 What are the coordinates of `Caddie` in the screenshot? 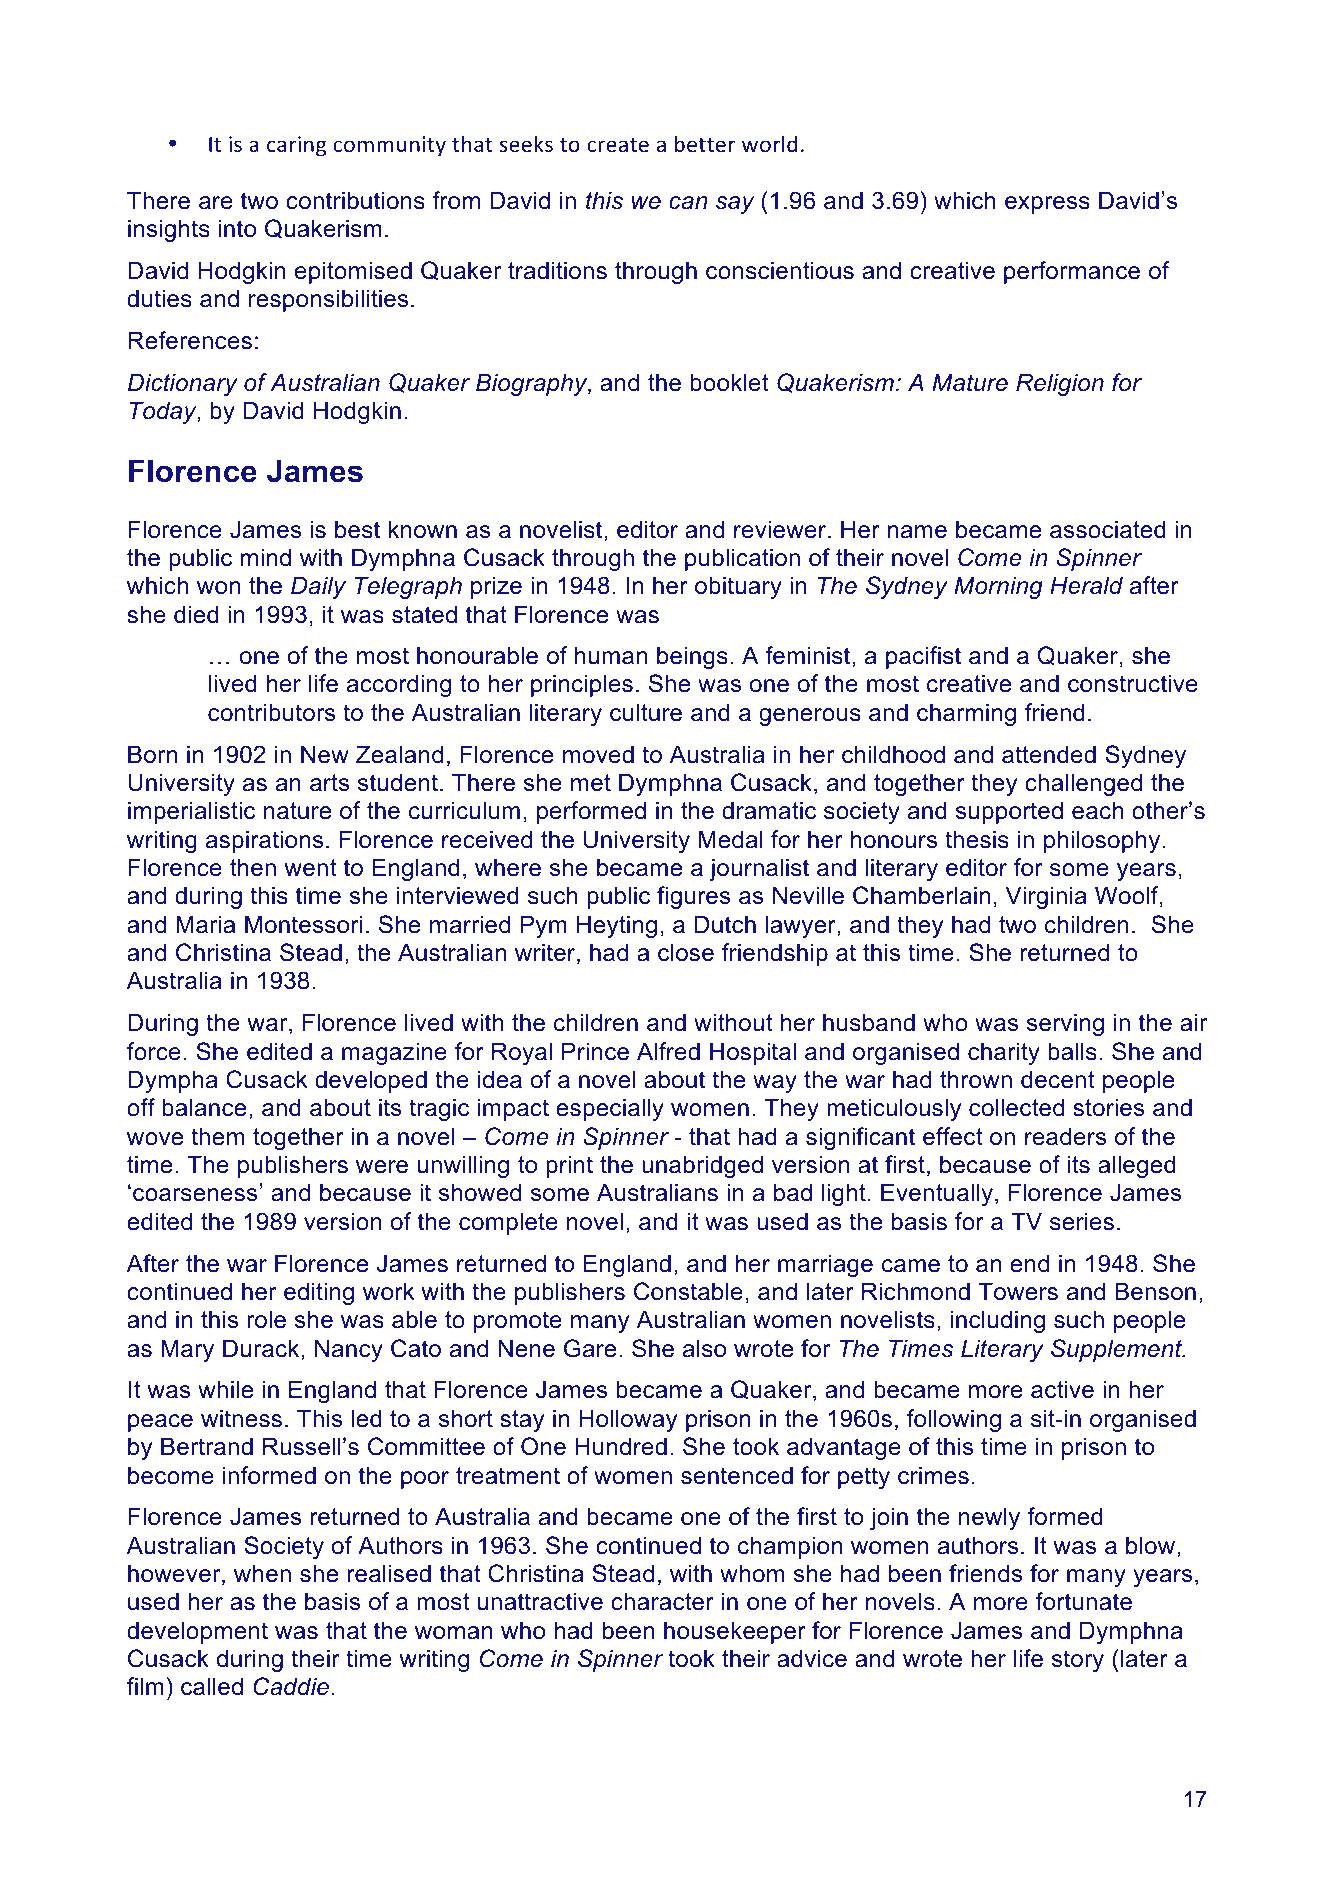 It's located at (291, 1686).
